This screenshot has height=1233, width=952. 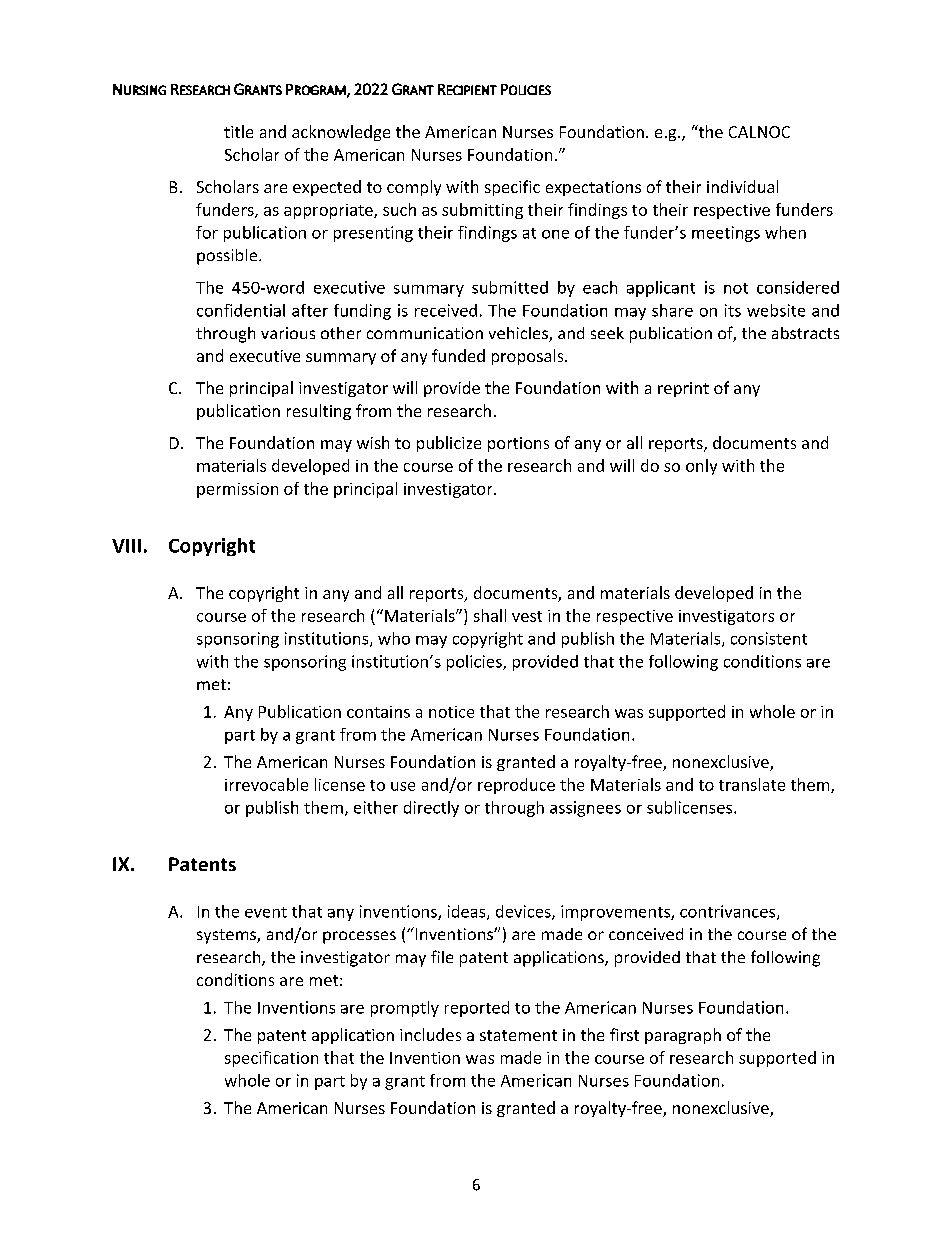 What do you see at coordinates (266, 912) in the screenshot?
I see `event` at bounding box center [266, 912].
